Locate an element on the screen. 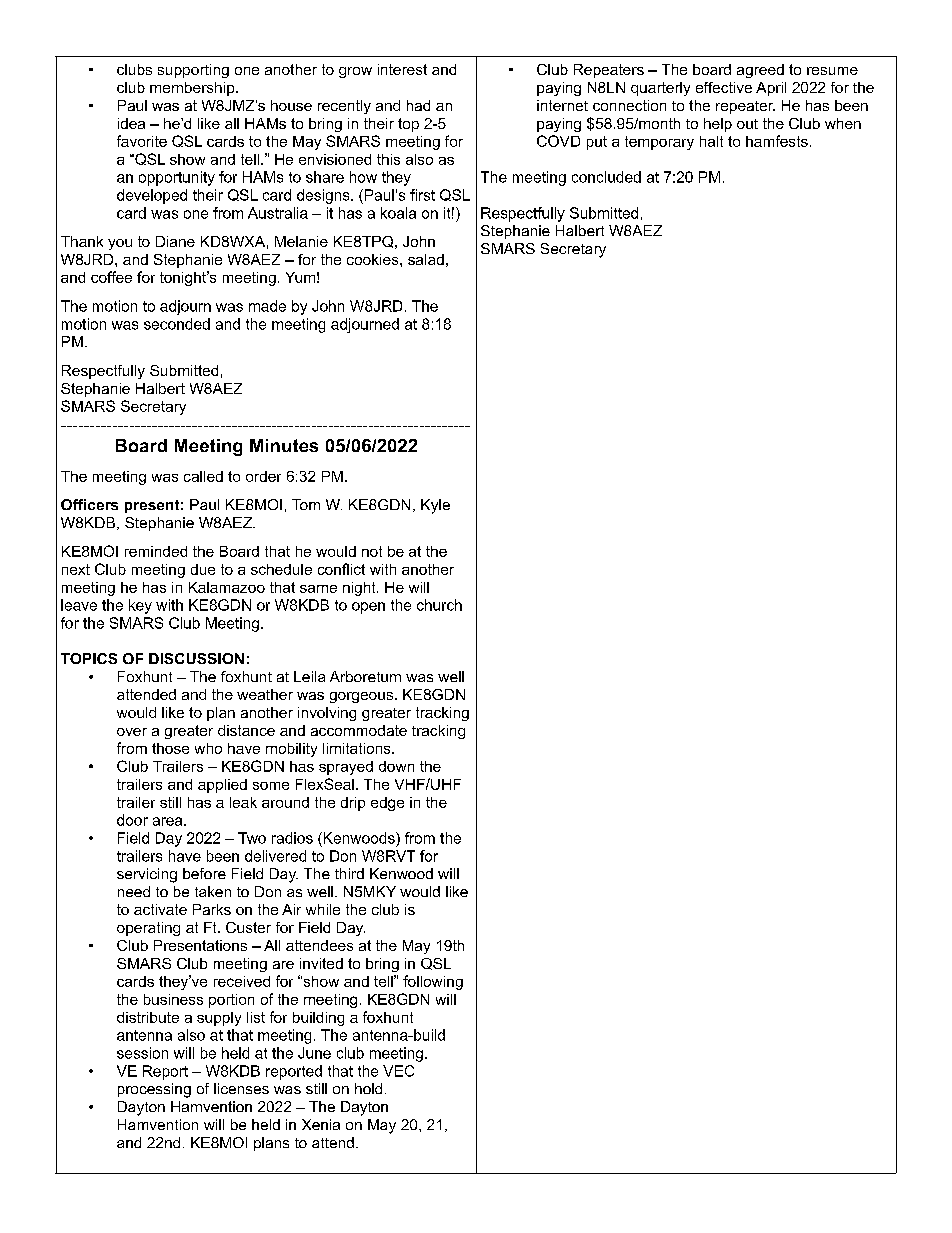 This screenshot has height=1233, width=952. those is located at coordinates (170, 748).
